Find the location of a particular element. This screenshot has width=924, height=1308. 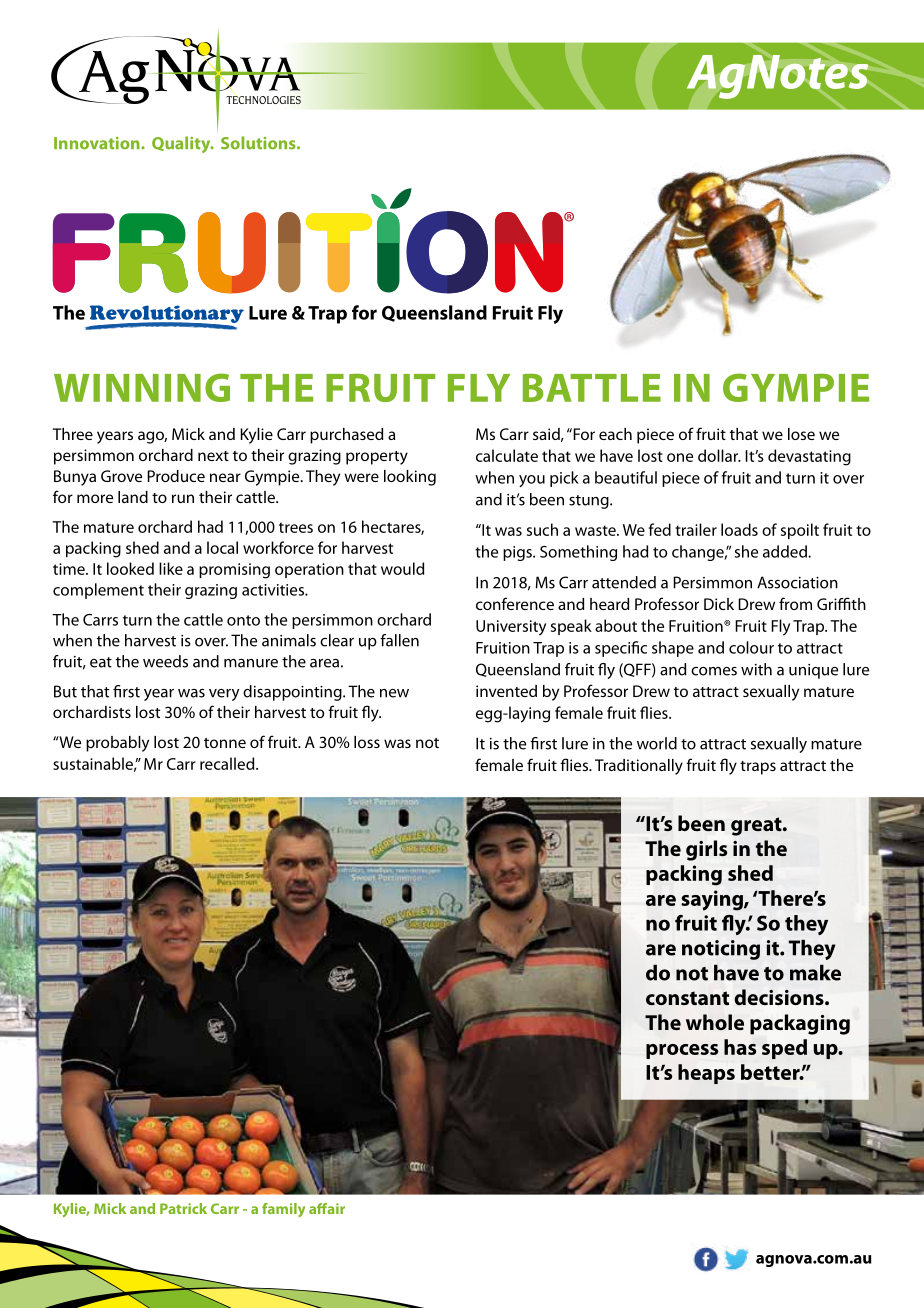

Patrick is located at coordinates (183, 1208).
